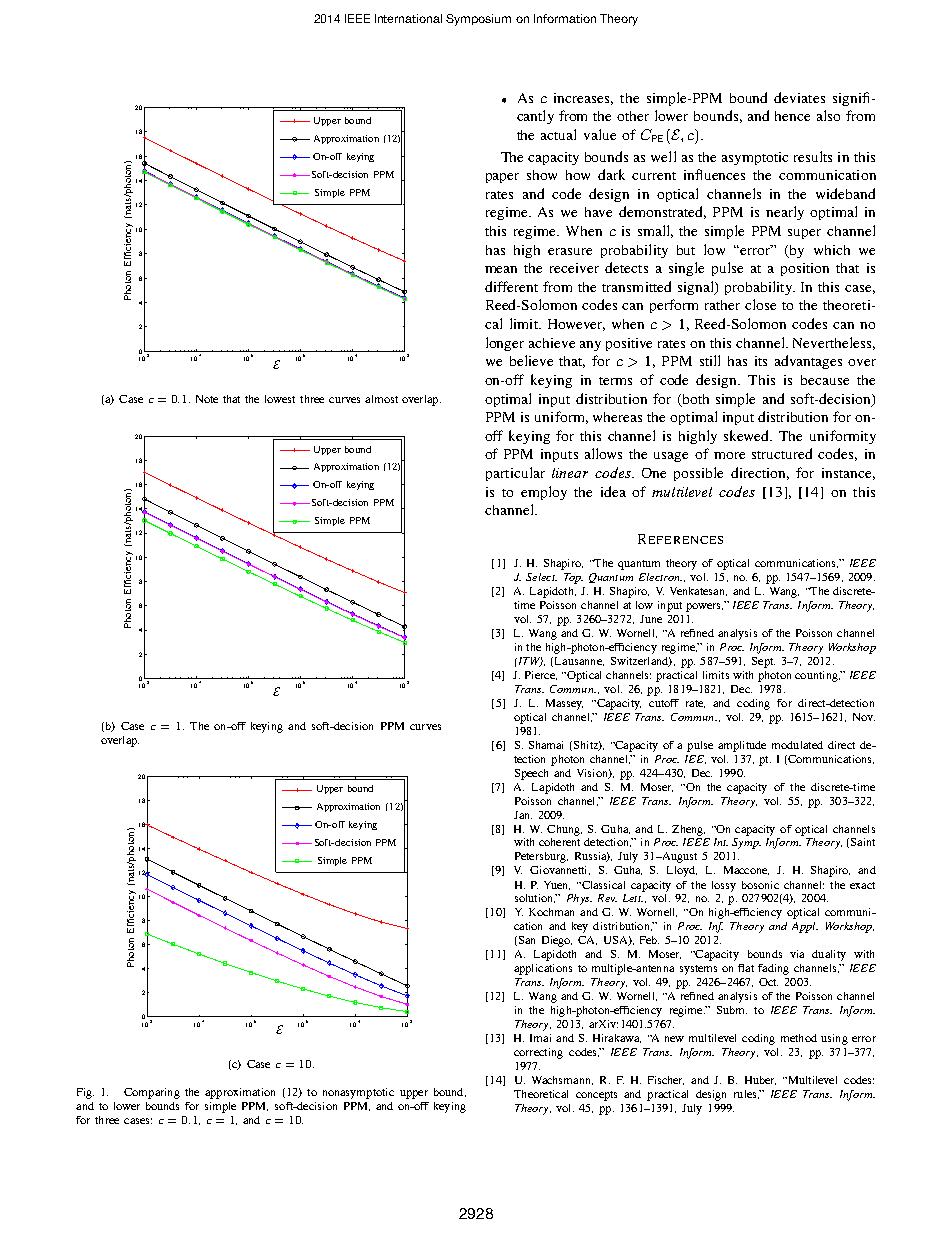  What do you see at coordinates (760, 1080) in the screenshot?
I see `Huber` at bounding box center [760, 1080].
